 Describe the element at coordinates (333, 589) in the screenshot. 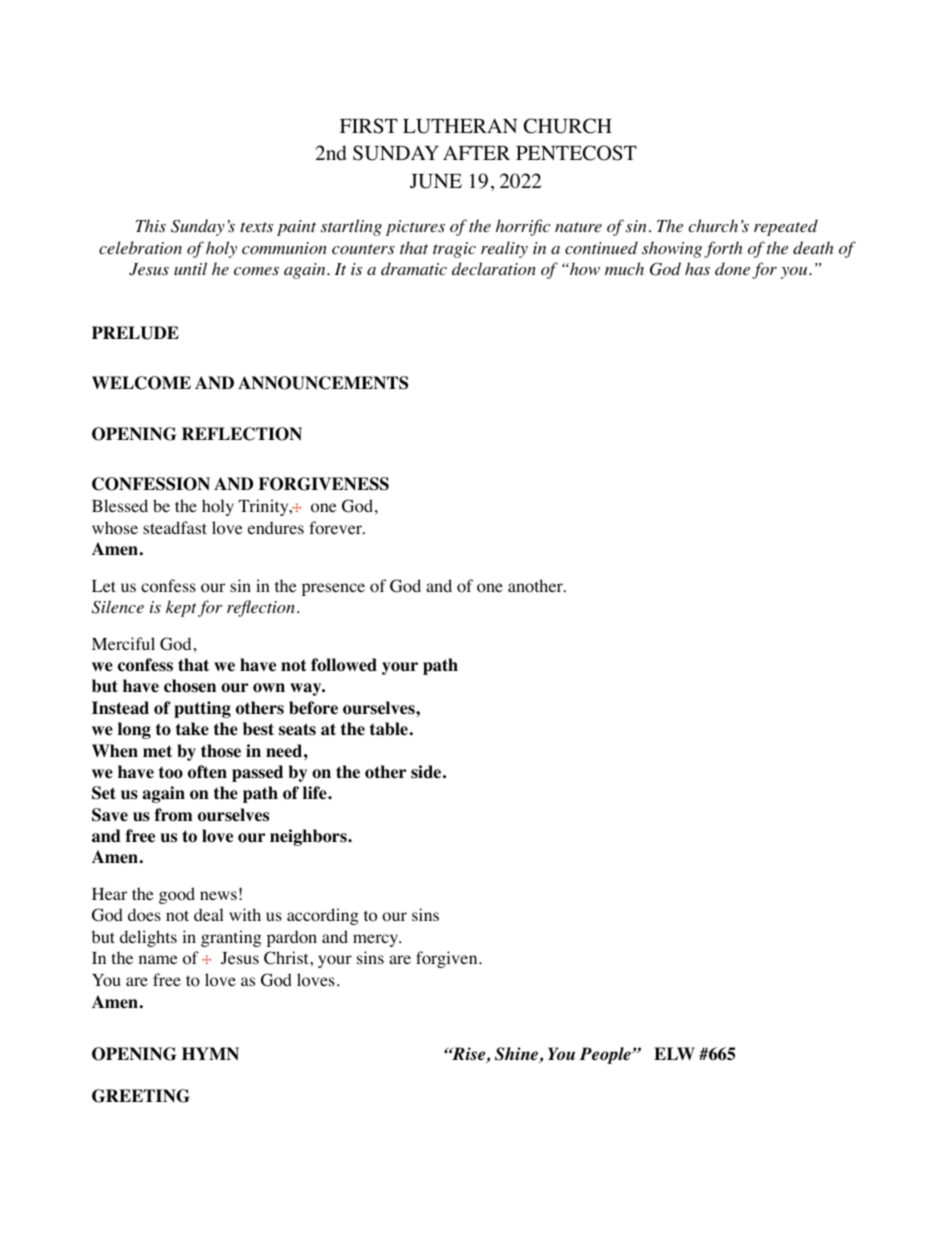

I see `presence` at that location.
